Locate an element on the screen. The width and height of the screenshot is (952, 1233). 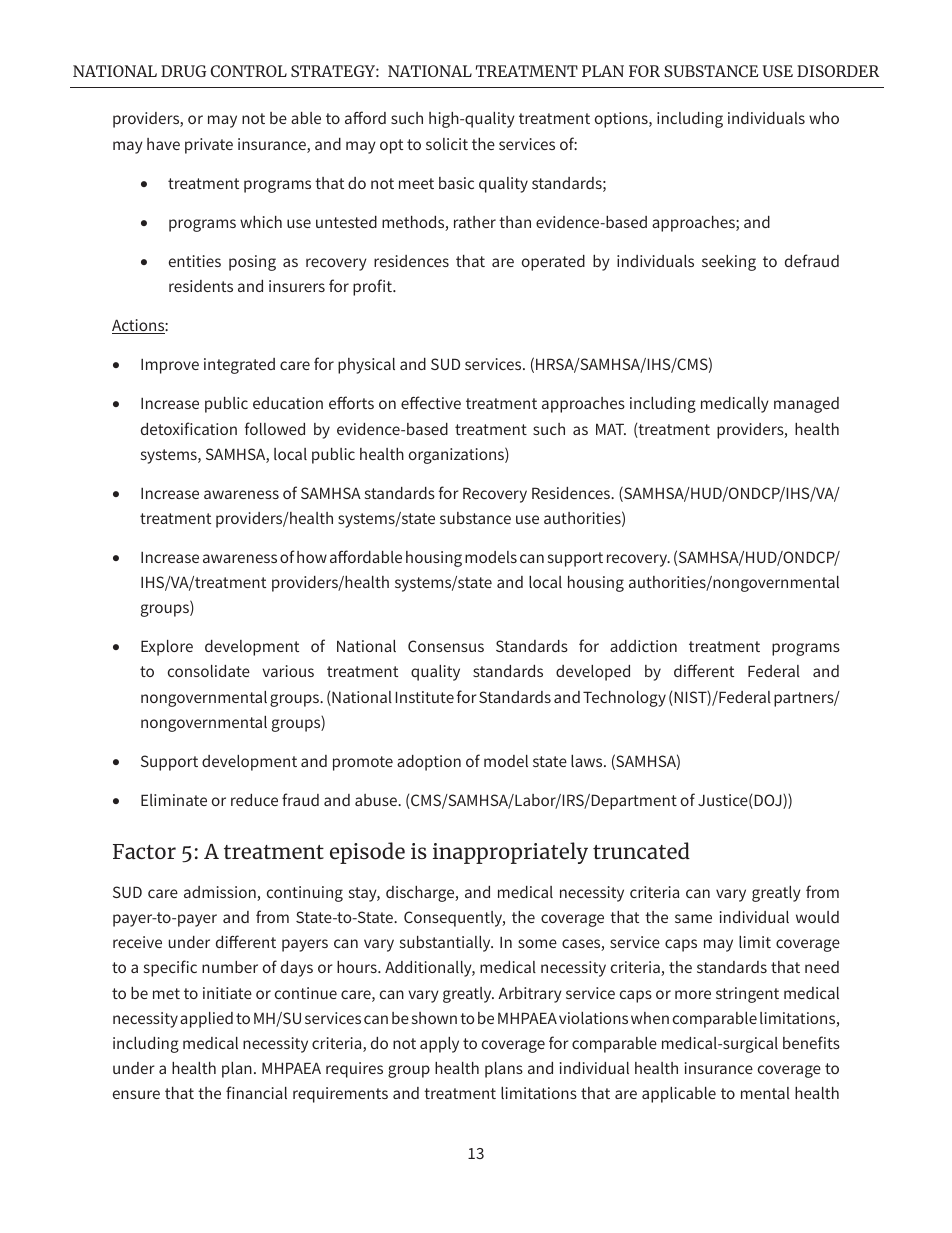
CONTROL is located at coordinates (249, 71).
